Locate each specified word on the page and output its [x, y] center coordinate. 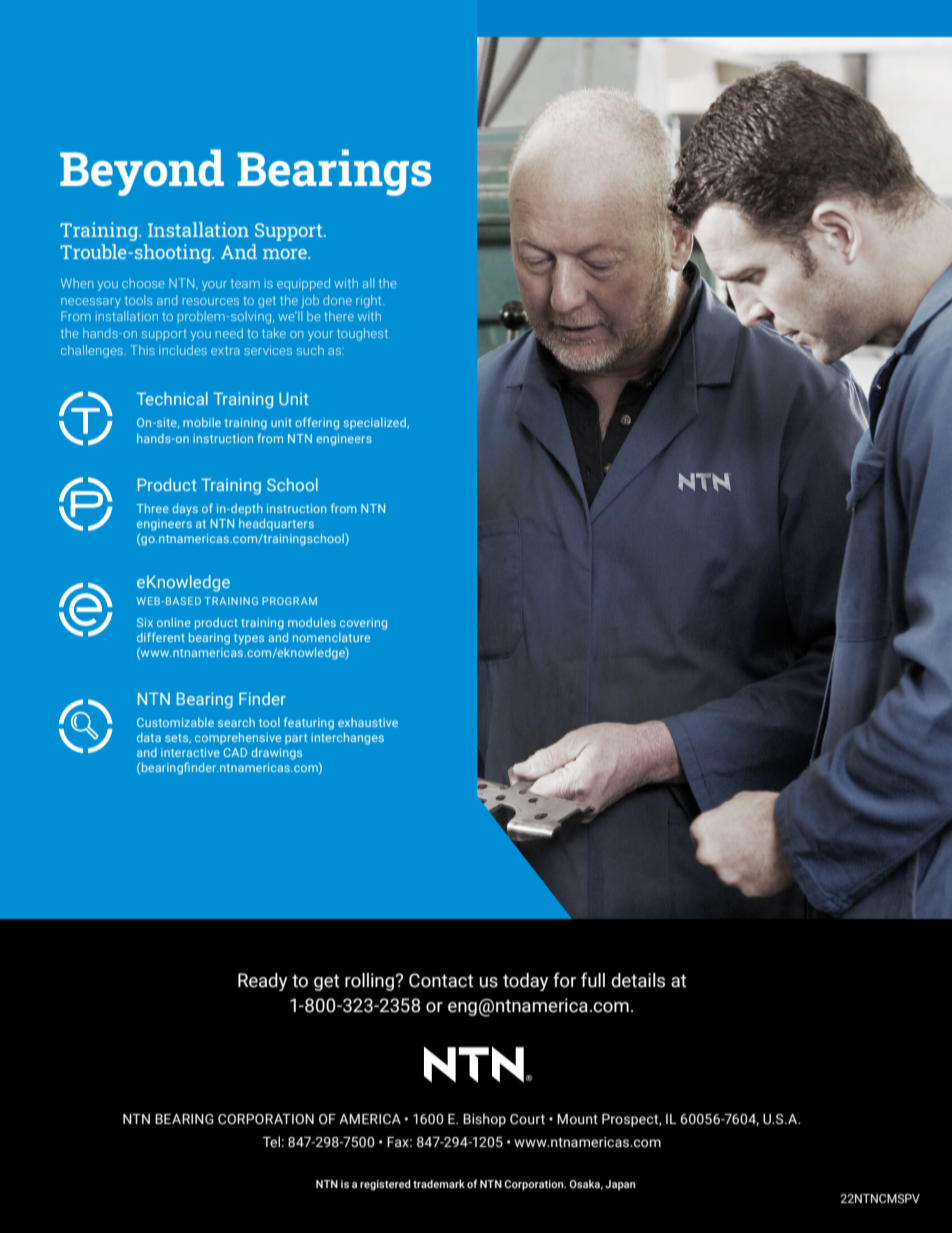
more [286, 254]
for [564, 980]
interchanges [347, 739]
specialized [375, 424]
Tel [271, 1141]
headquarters [276, 525]
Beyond [142, 172]
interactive [190, 752]
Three [152, 508]
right [370, 301]
